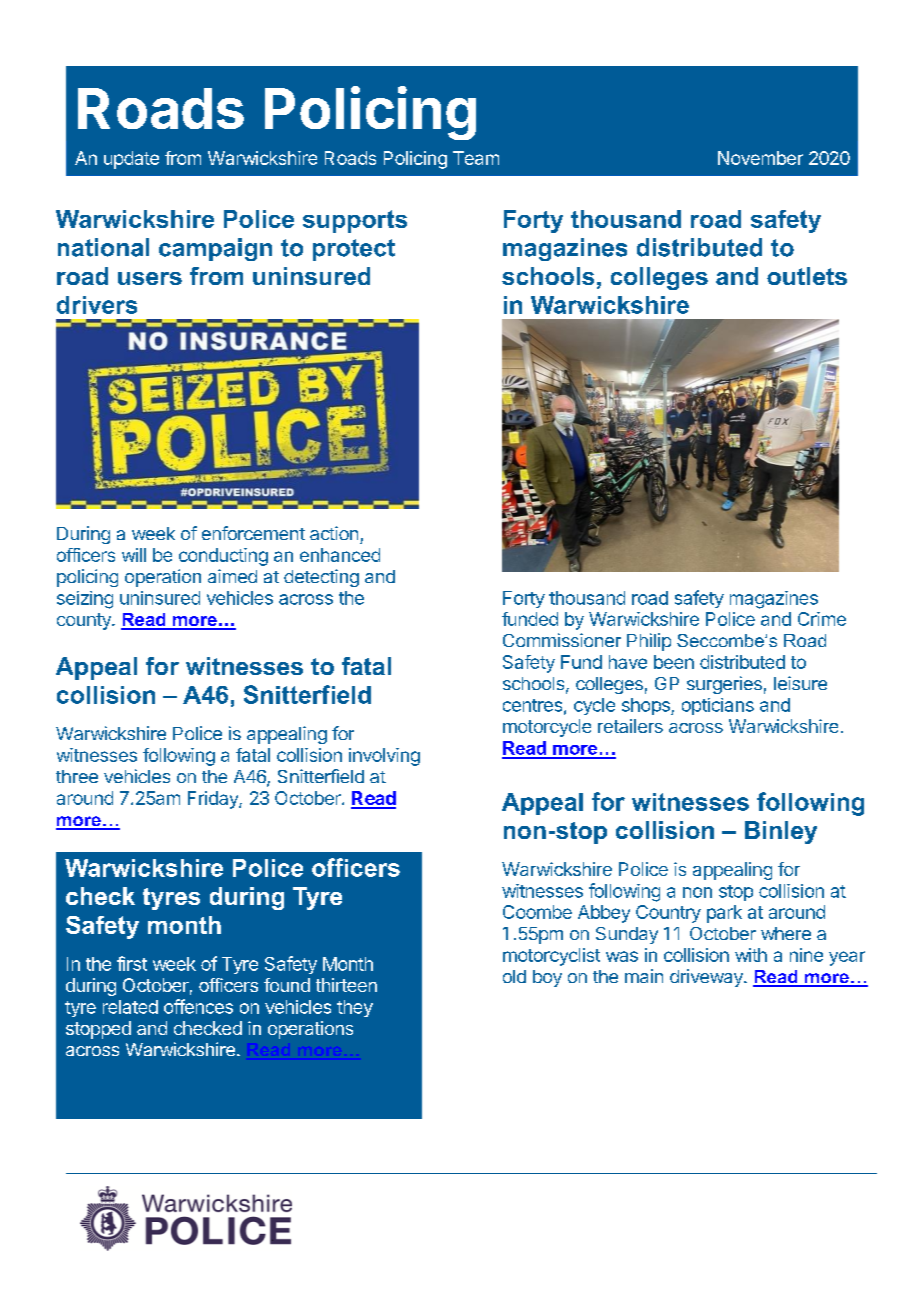 The height and width of the page is (1308, 924). Describe the element at coordinates (134, 555) in the page. I see `will` at that location.
